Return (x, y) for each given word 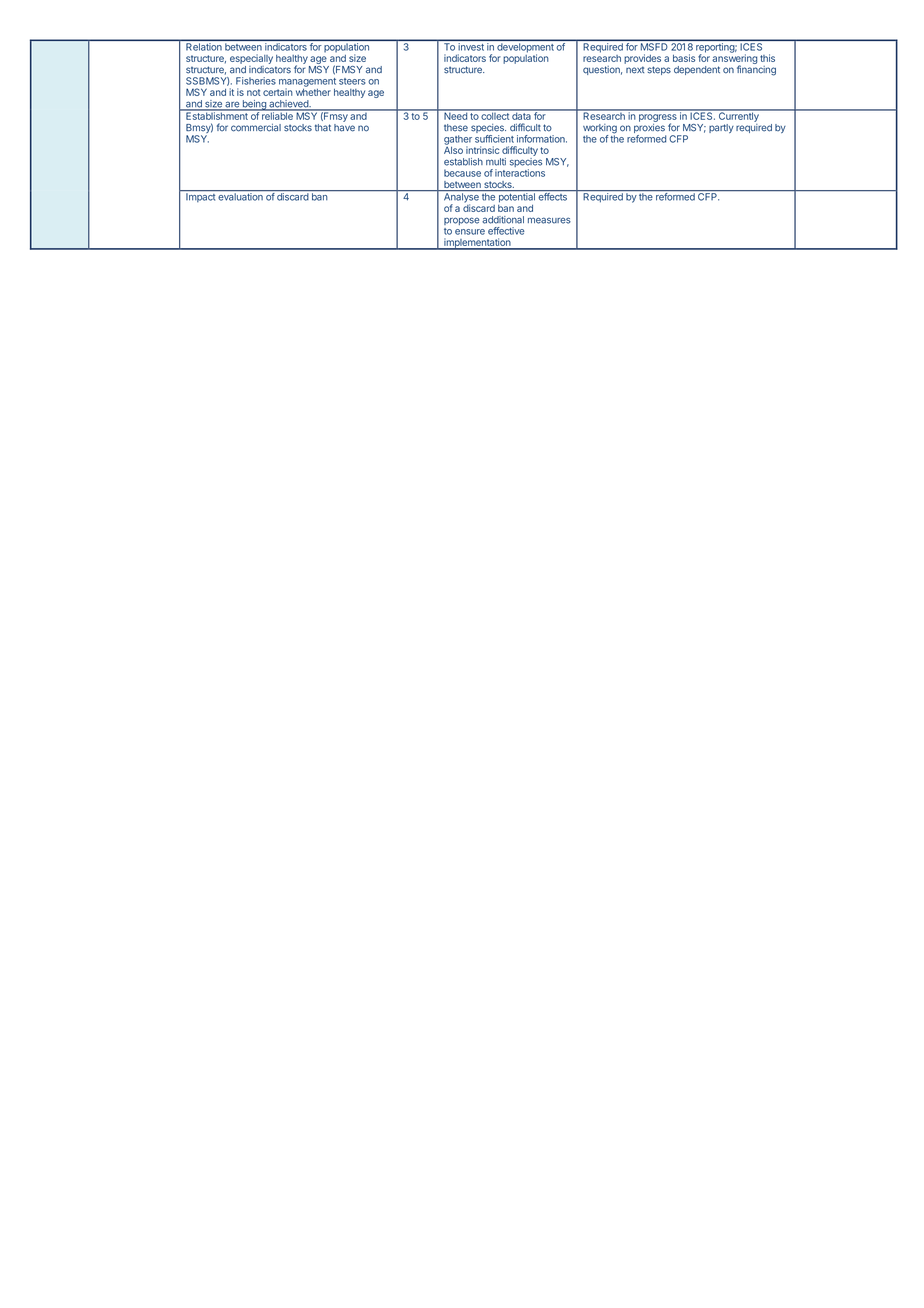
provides (642, 59)
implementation (477, 244)
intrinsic (482, 150)
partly (721, 128)
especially (251, 59)
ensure (470, 232)
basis (684, 58)
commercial (256, 128)
